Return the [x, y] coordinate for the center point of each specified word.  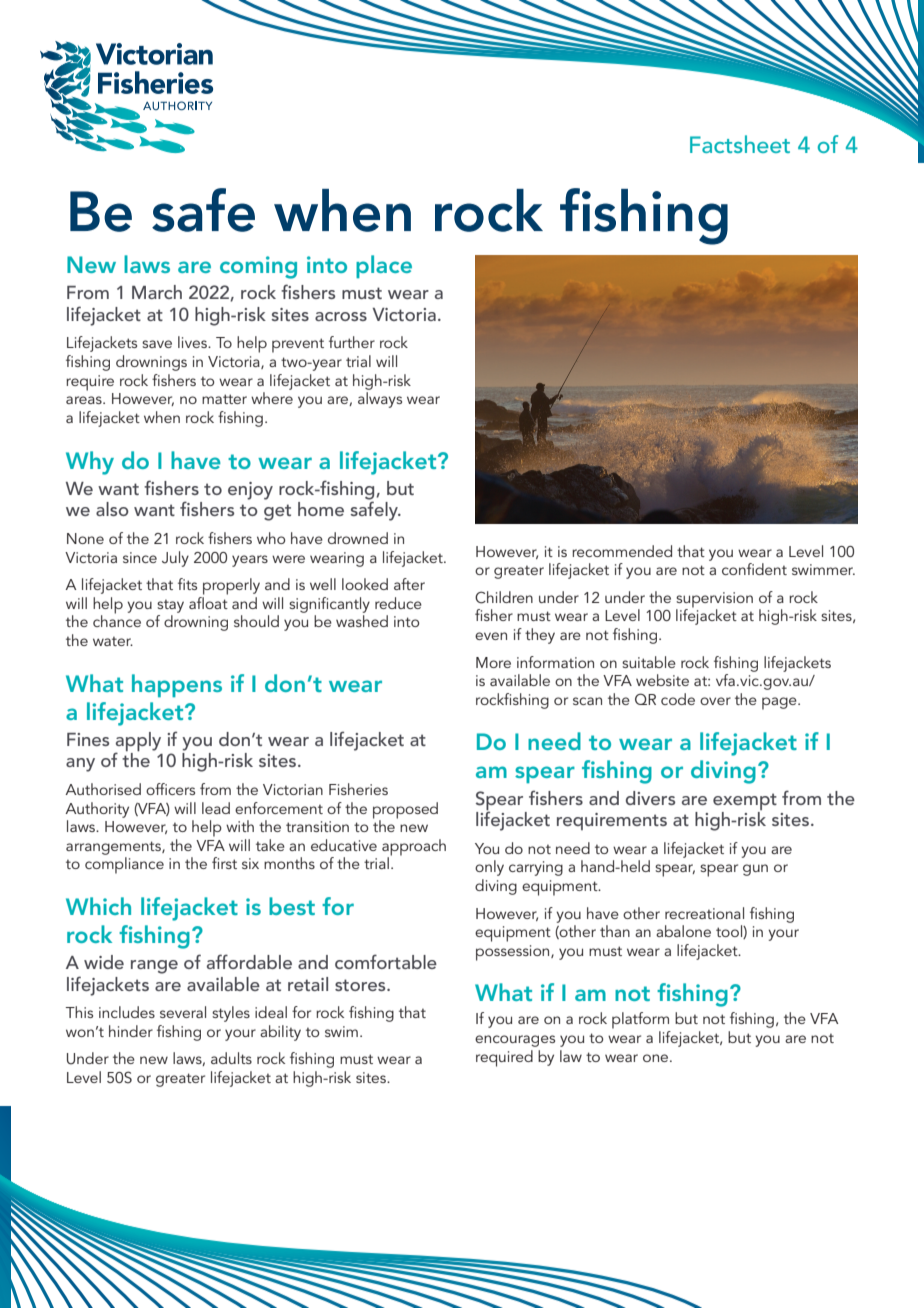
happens [177, 685]
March [157, 292]
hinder [131, 1031]
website [662, 680]
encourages [515, 1041]
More [493, 662]
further [352, 342]
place [384, 266]
